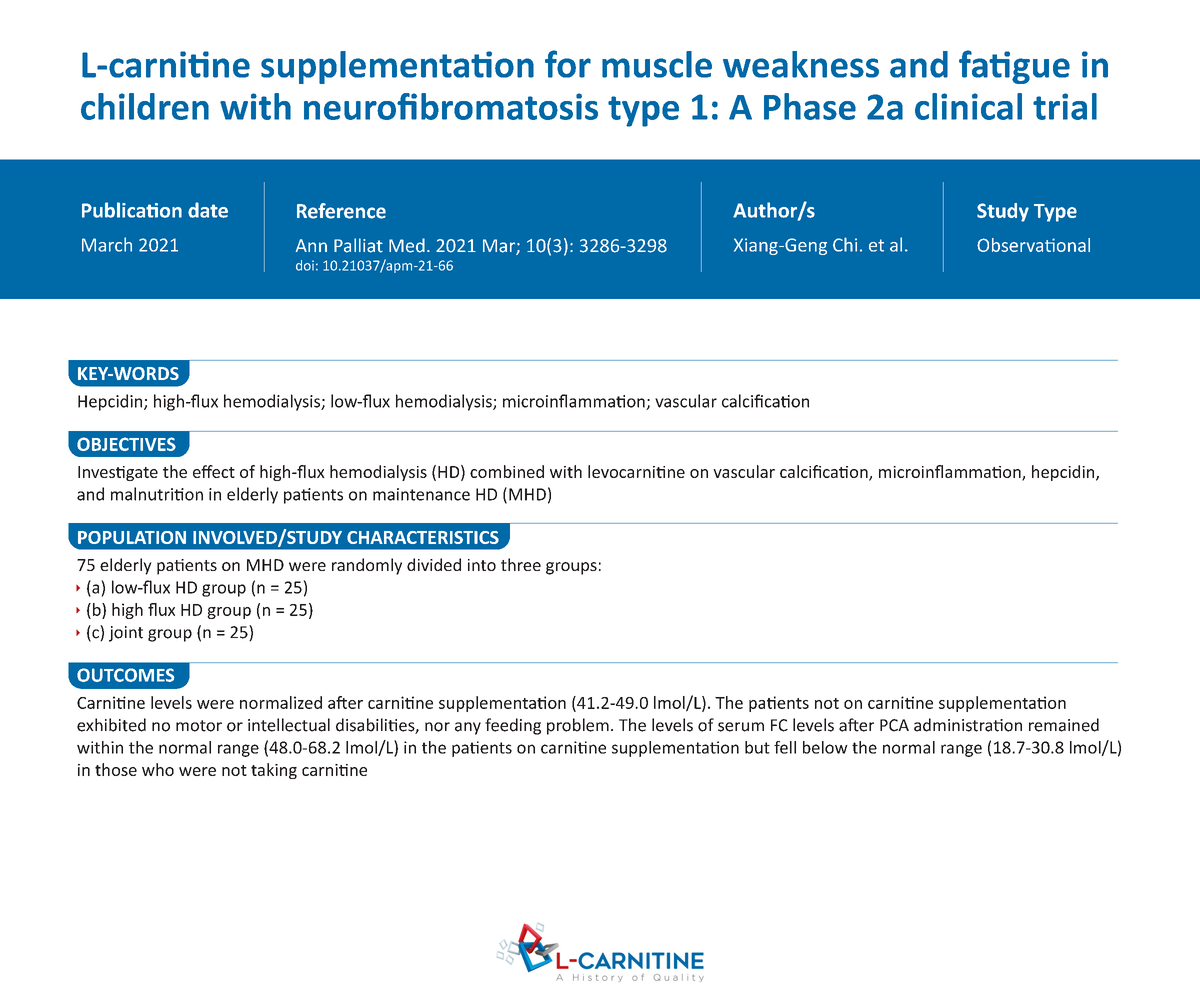 The image size is (1200, 1008). What do you see at coordinates (968, 106) in the screenshot?
I see `clinical` at bounding box center [968, 106].
